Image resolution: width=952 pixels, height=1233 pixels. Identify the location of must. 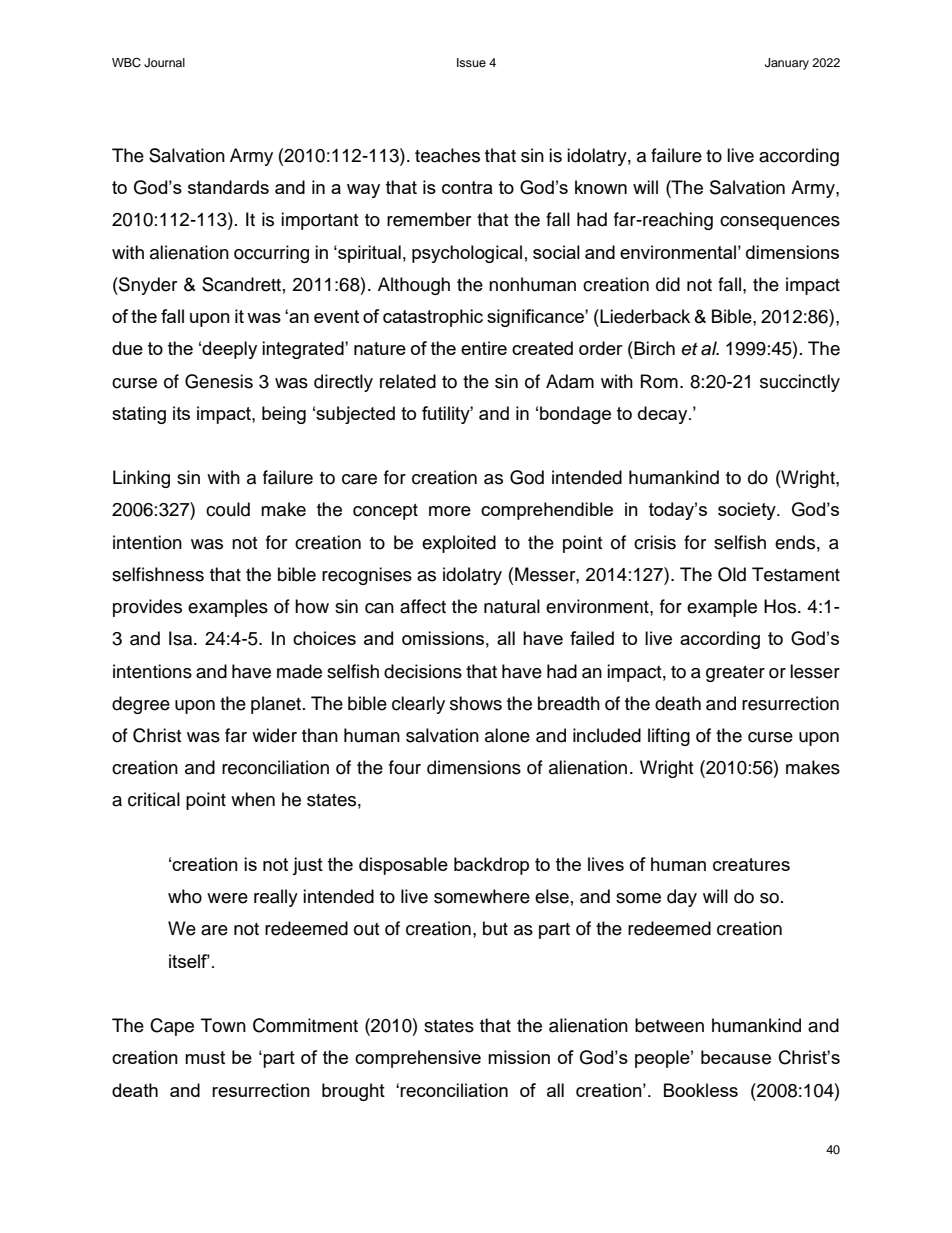
(205, 1057).
